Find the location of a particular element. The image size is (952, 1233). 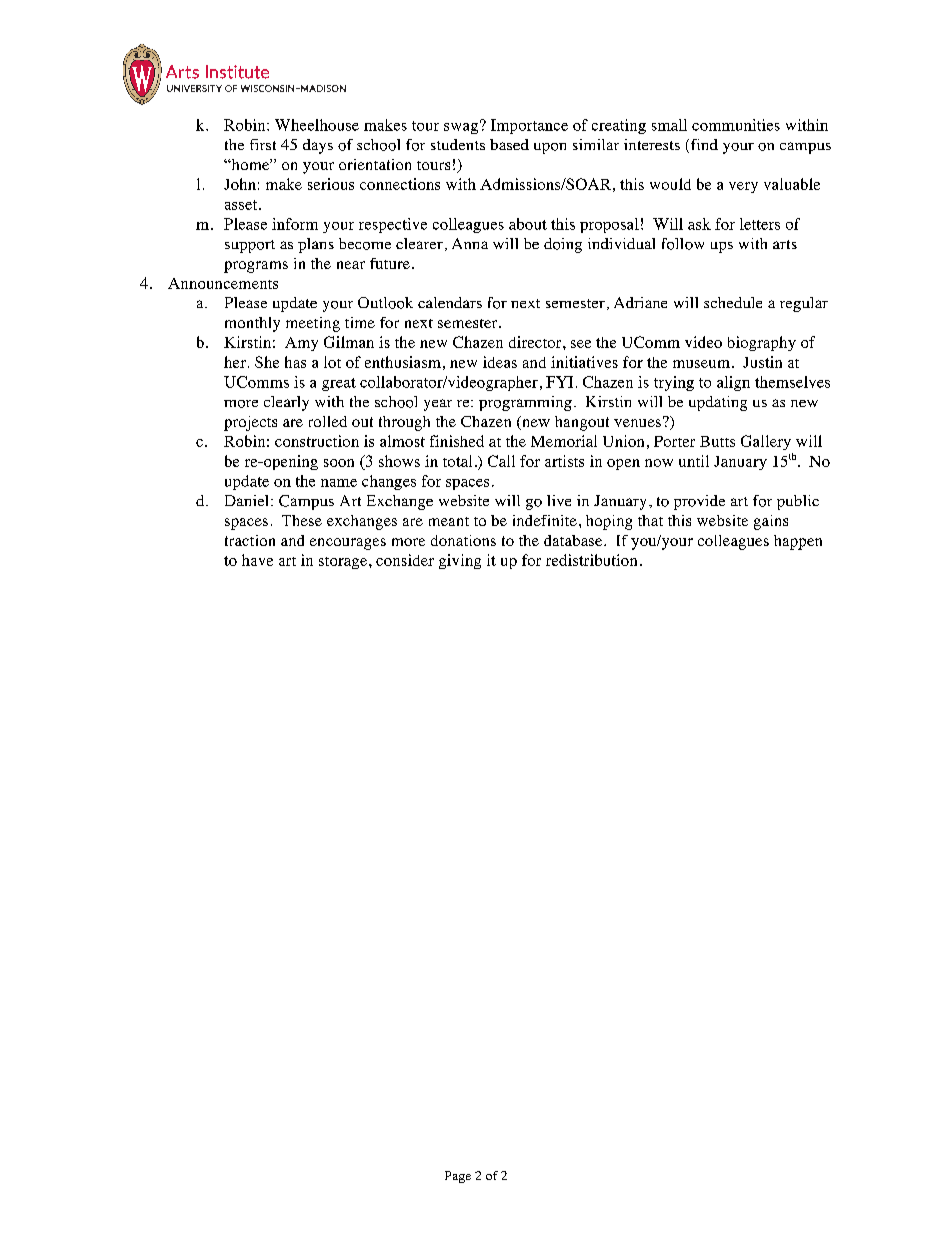

happen is located at coordinates (798, 542).
